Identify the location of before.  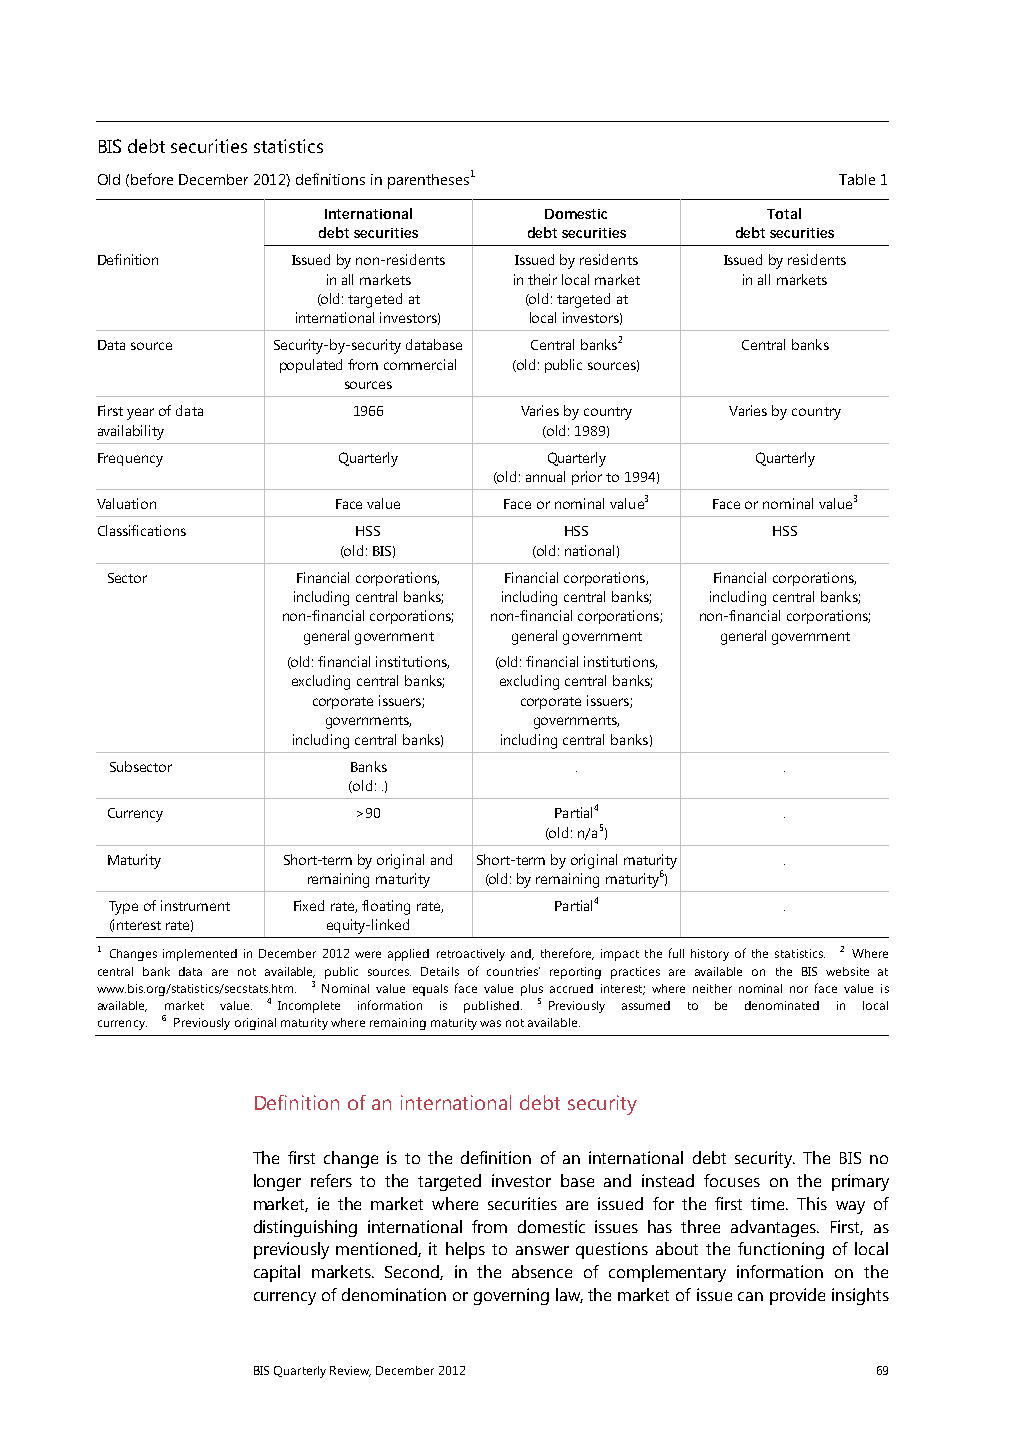
(152, 179).
